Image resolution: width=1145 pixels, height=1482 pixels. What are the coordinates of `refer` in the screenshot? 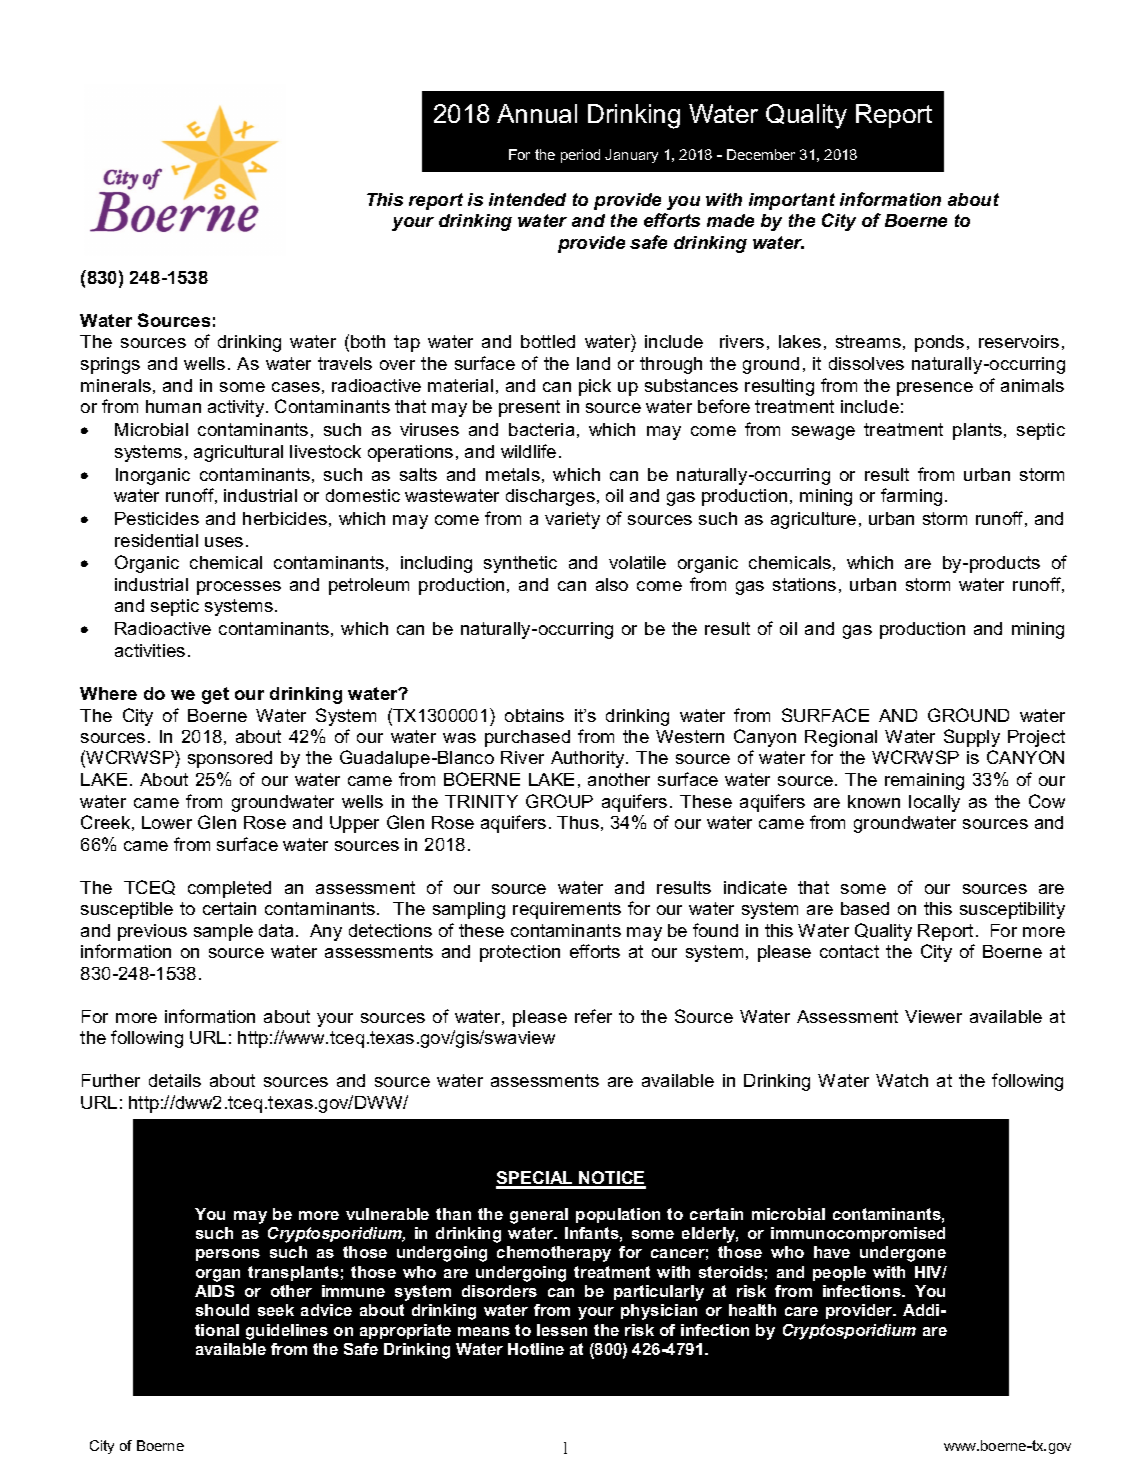 It's located at (593, 1016).
